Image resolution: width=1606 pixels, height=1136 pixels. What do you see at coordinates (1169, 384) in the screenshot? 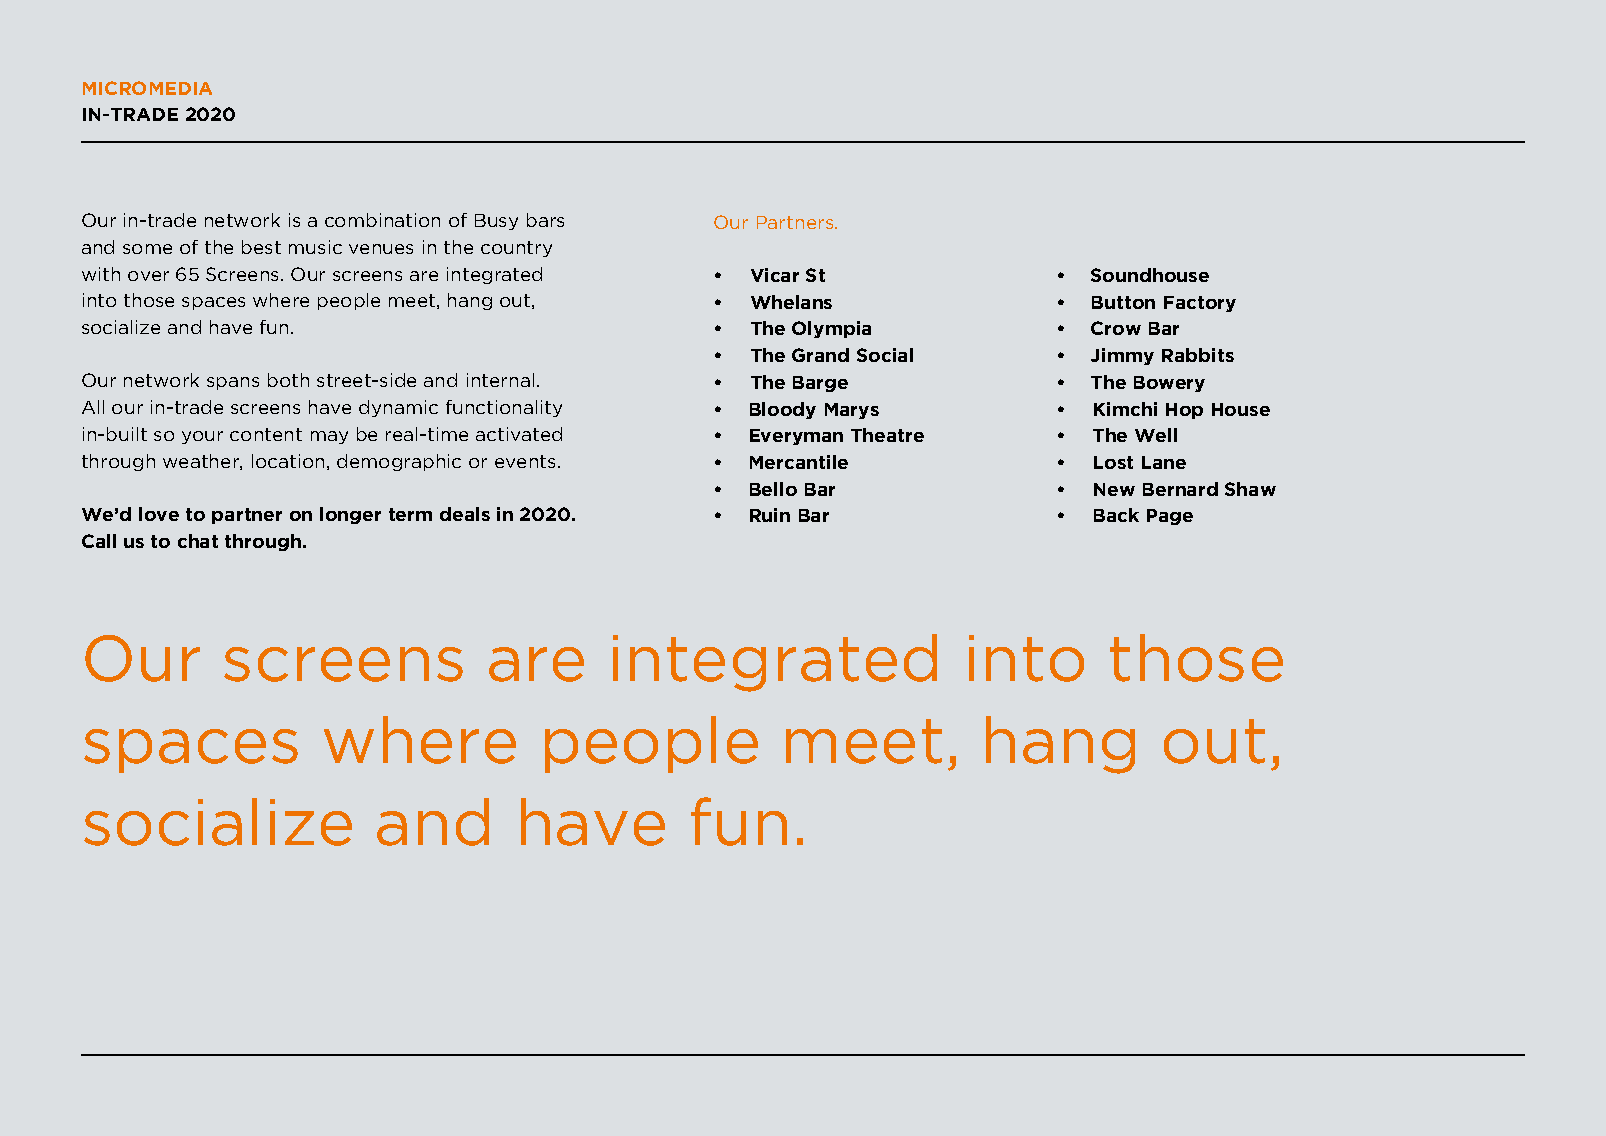
I see `Bowery` at bounding box center [1169, 384].
